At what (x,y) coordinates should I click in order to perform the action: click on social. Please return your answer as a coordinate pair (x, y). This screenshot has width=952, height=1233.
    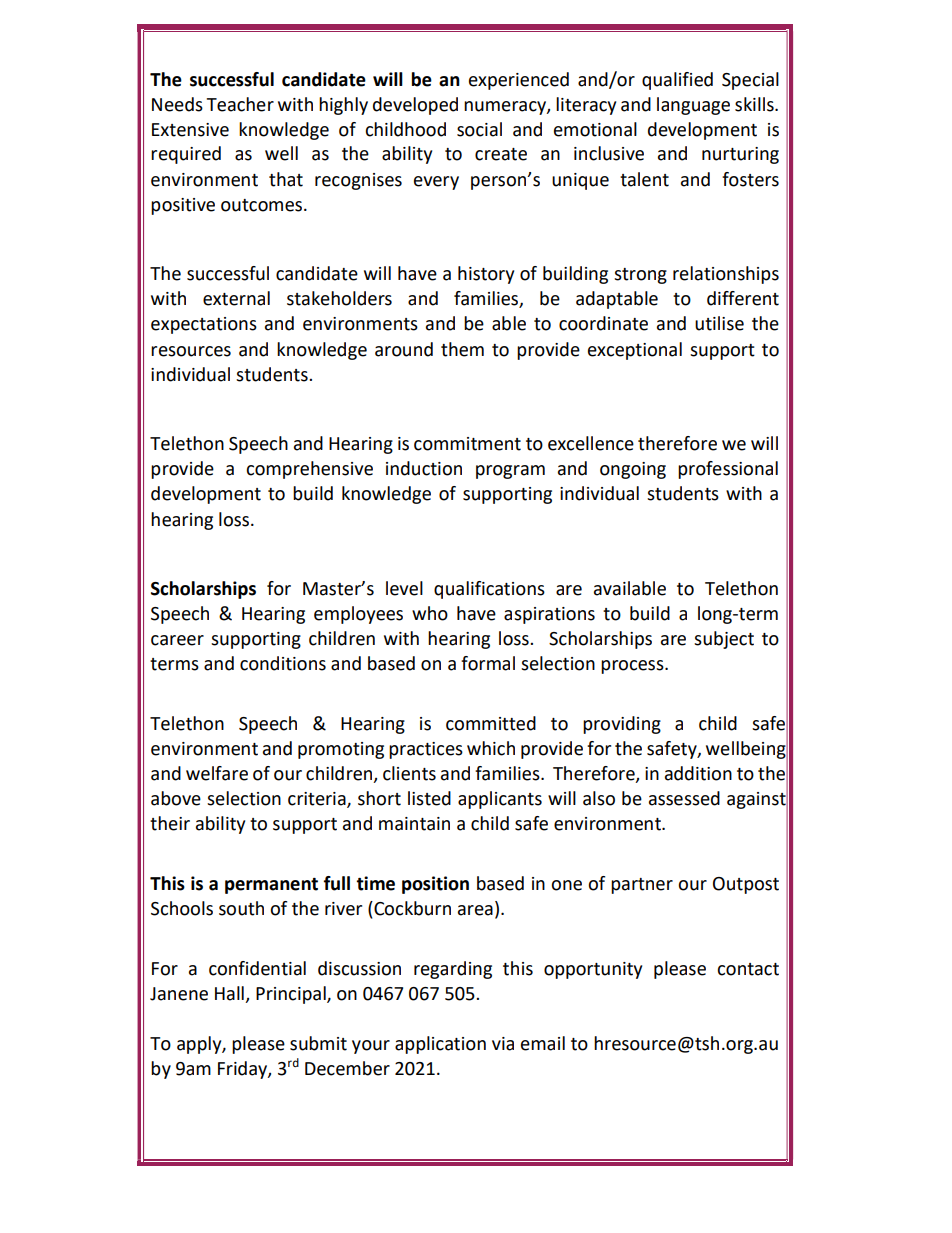
    Looking at the image, I should click on (479, 129).
